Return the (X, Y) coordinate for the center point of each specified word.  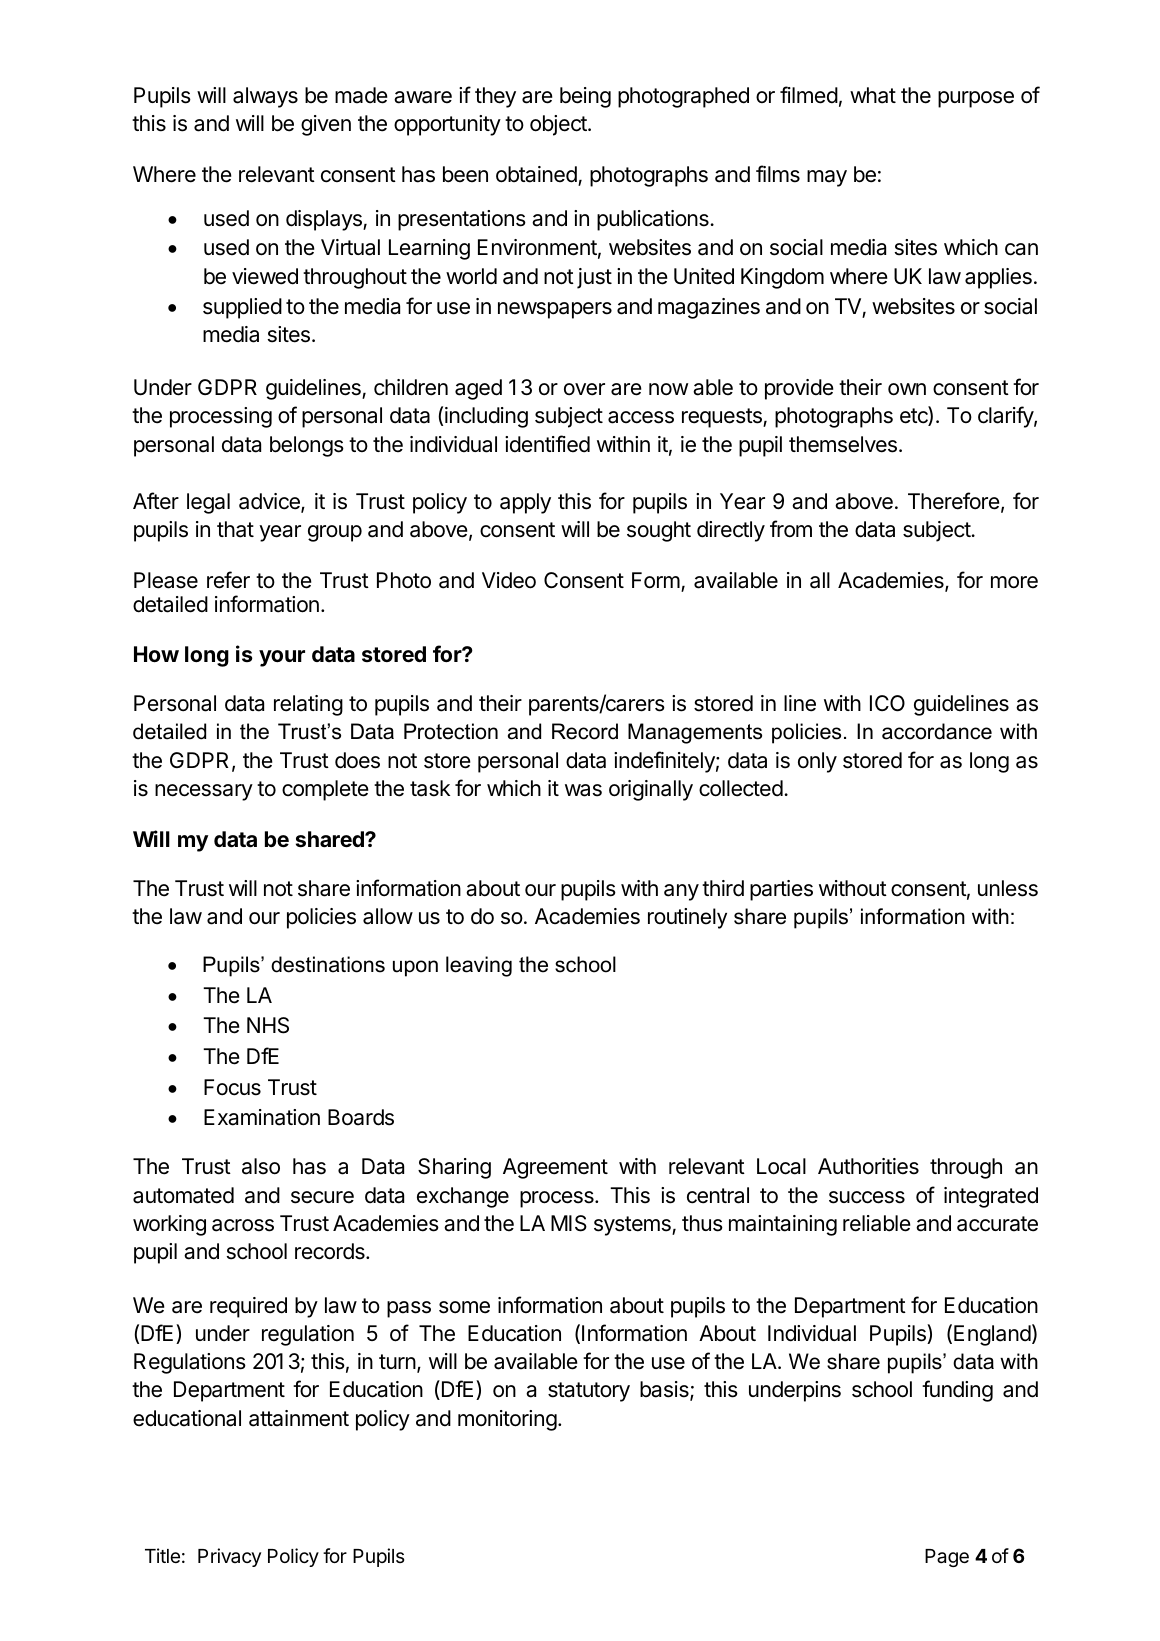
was (583, 790)
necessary (204, 792)
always (265, 97)
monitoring (507, 1420)
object (559, 125)
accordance (937, 731)
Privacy (229, 1557)
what (873, 95)
